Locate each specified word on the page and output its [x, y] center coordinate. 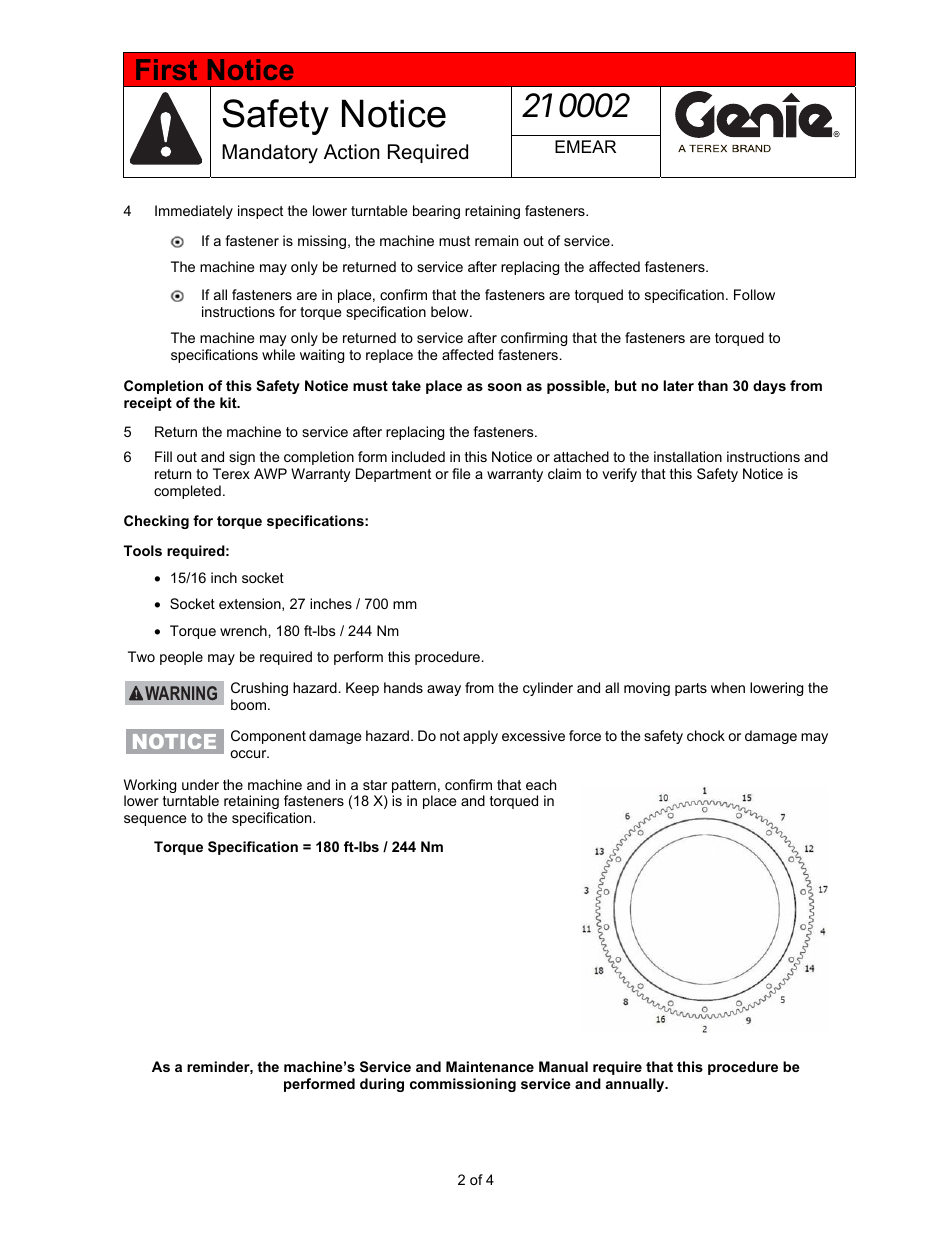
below [451, 311]
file [461, 473]
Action [352, 152]
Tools [143, 550]
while [278, 354]
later [678, 385]
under [200, 784]
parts [691, 689]
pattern [414, 786]
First [166, 69]
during [382, 1085]
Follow [754, 294]
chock [706, 735]
